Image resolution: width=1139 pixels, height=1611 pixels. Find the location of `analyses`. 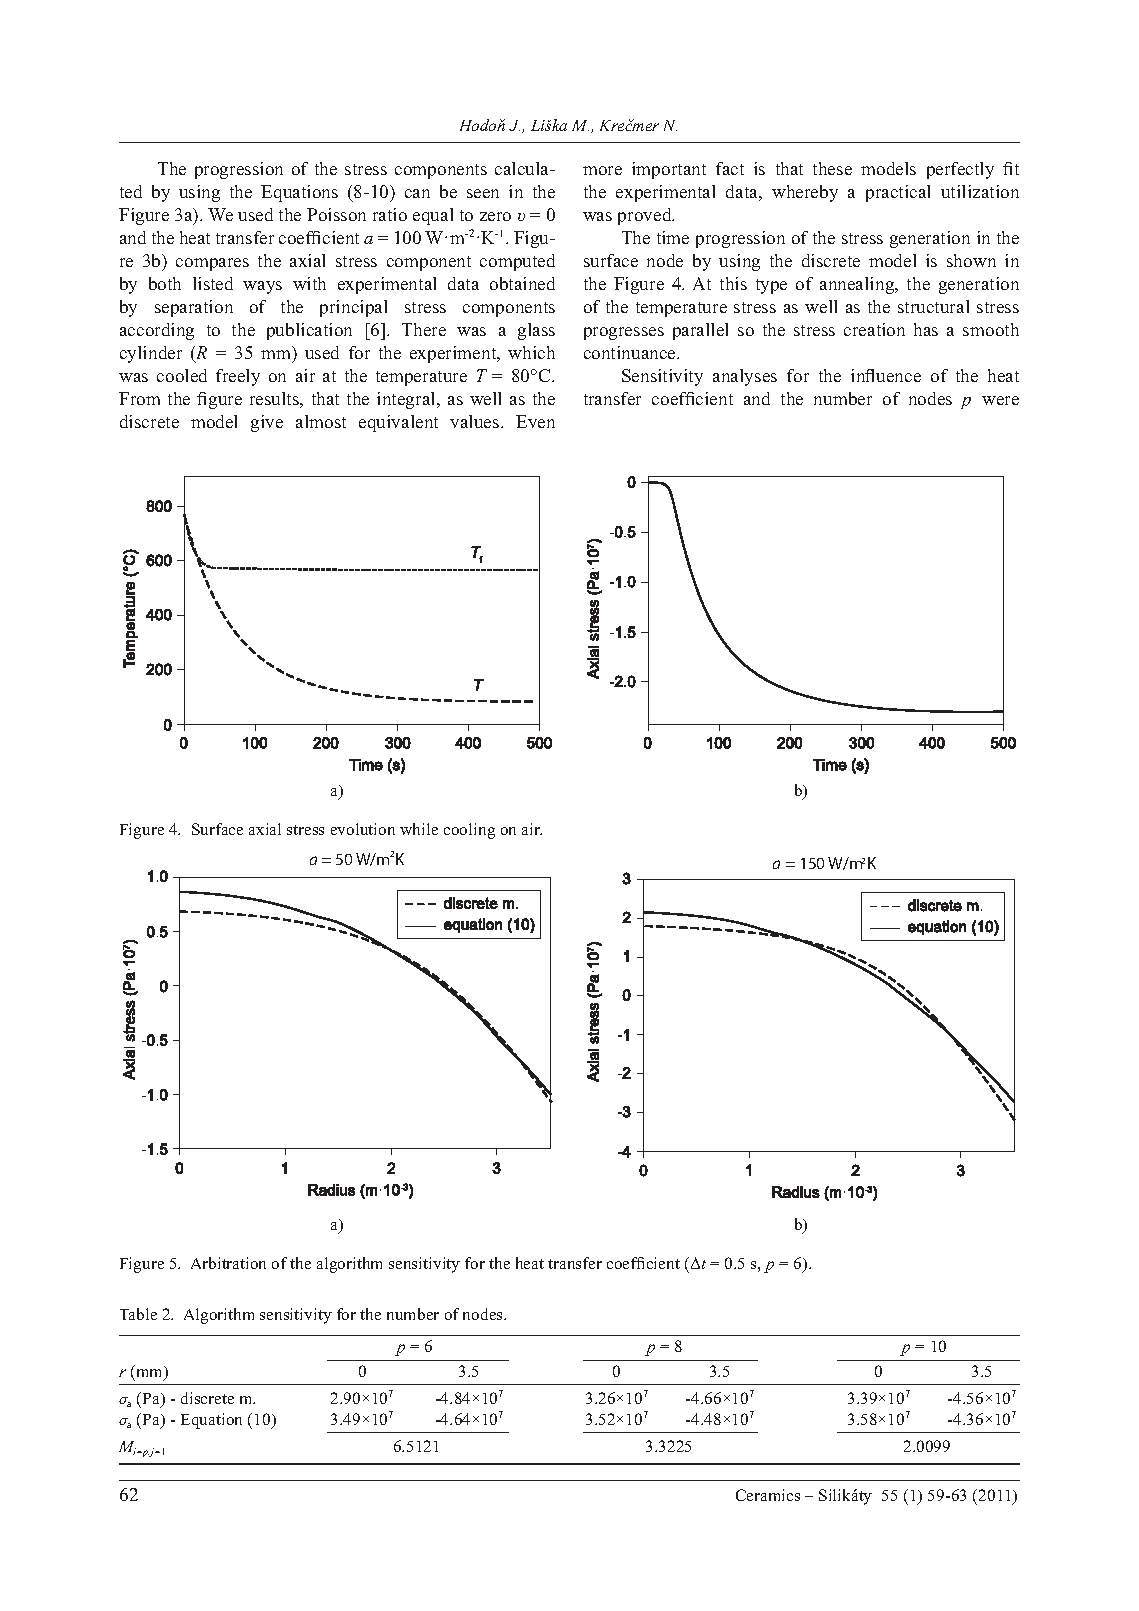

analyses is located at coordinates (745, 377).
